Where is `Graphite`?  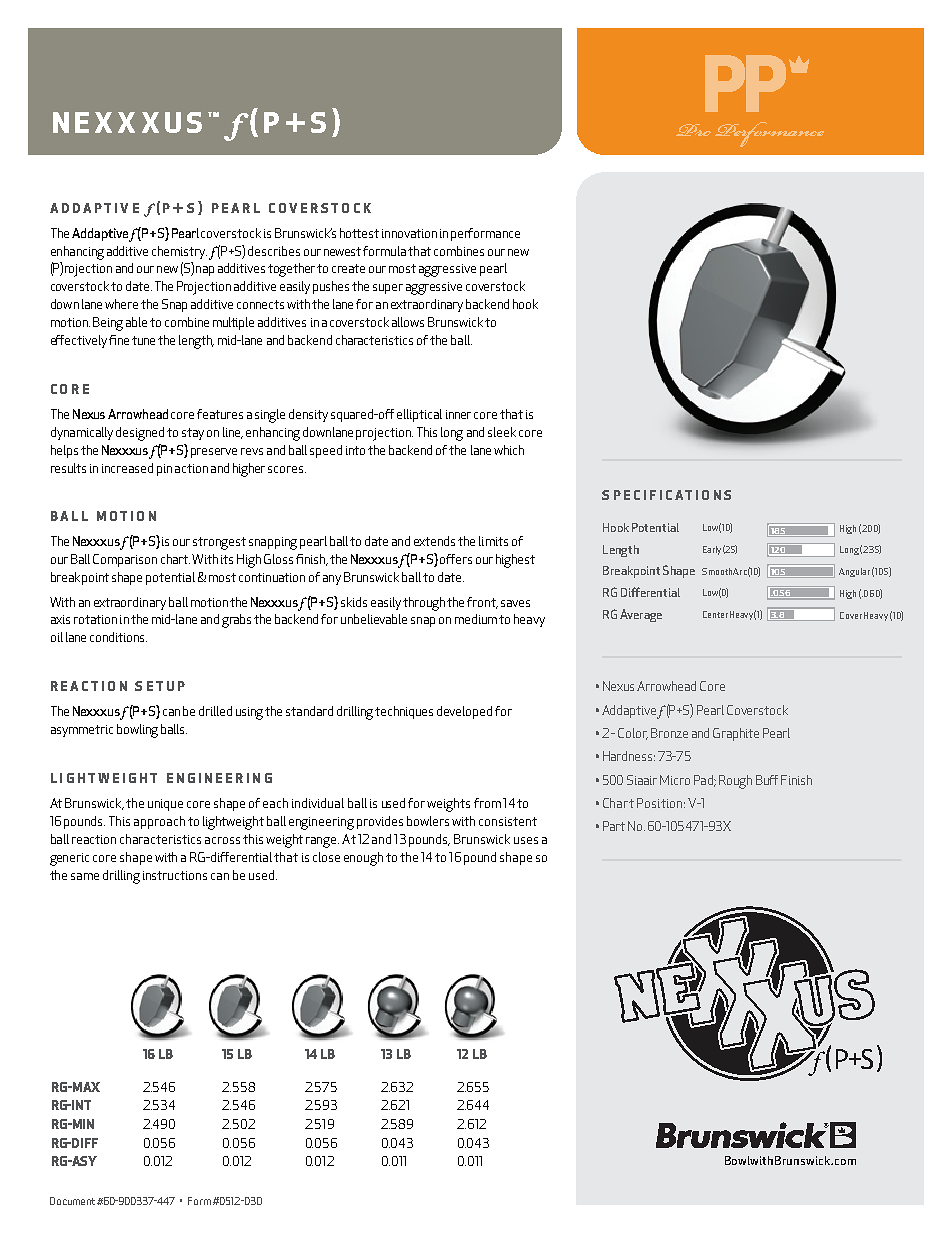 Graphite is located at coordinates (736, 734).
